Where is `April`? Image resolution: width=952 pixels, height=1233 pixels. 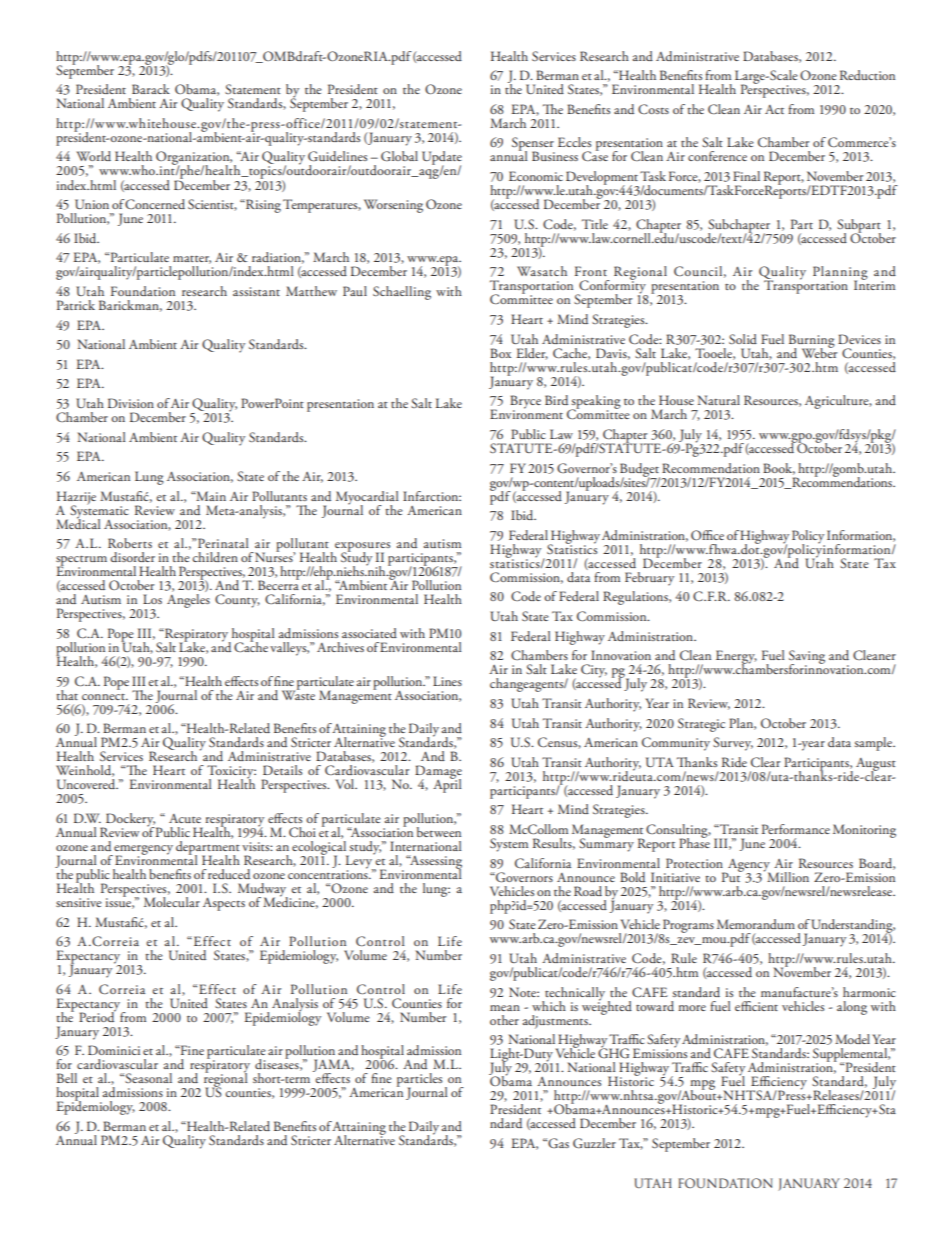
April is located at coordinates (447, 785).
